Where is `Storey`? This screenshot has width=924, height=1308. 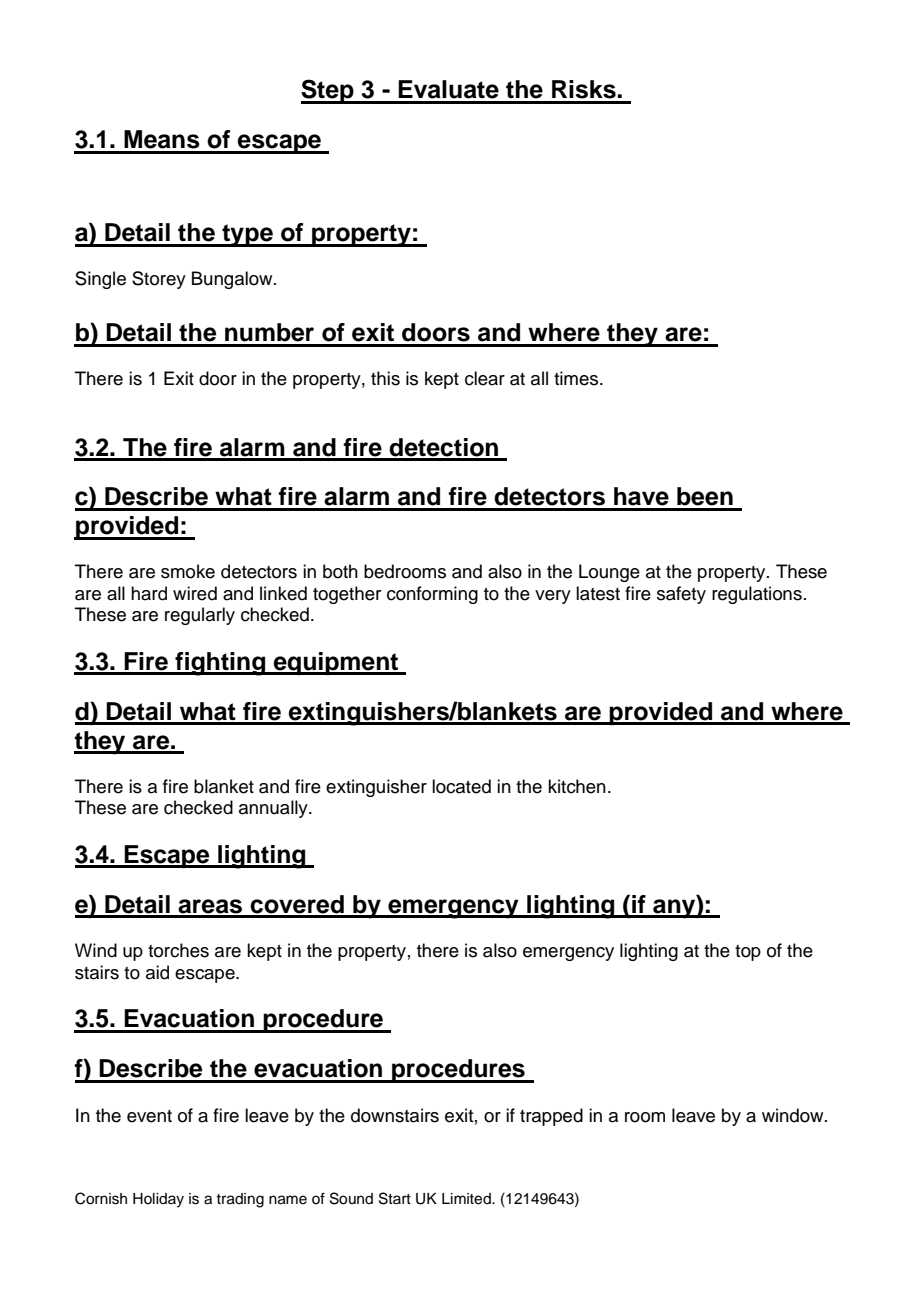
Storey is located at coordinates (159, 280).
